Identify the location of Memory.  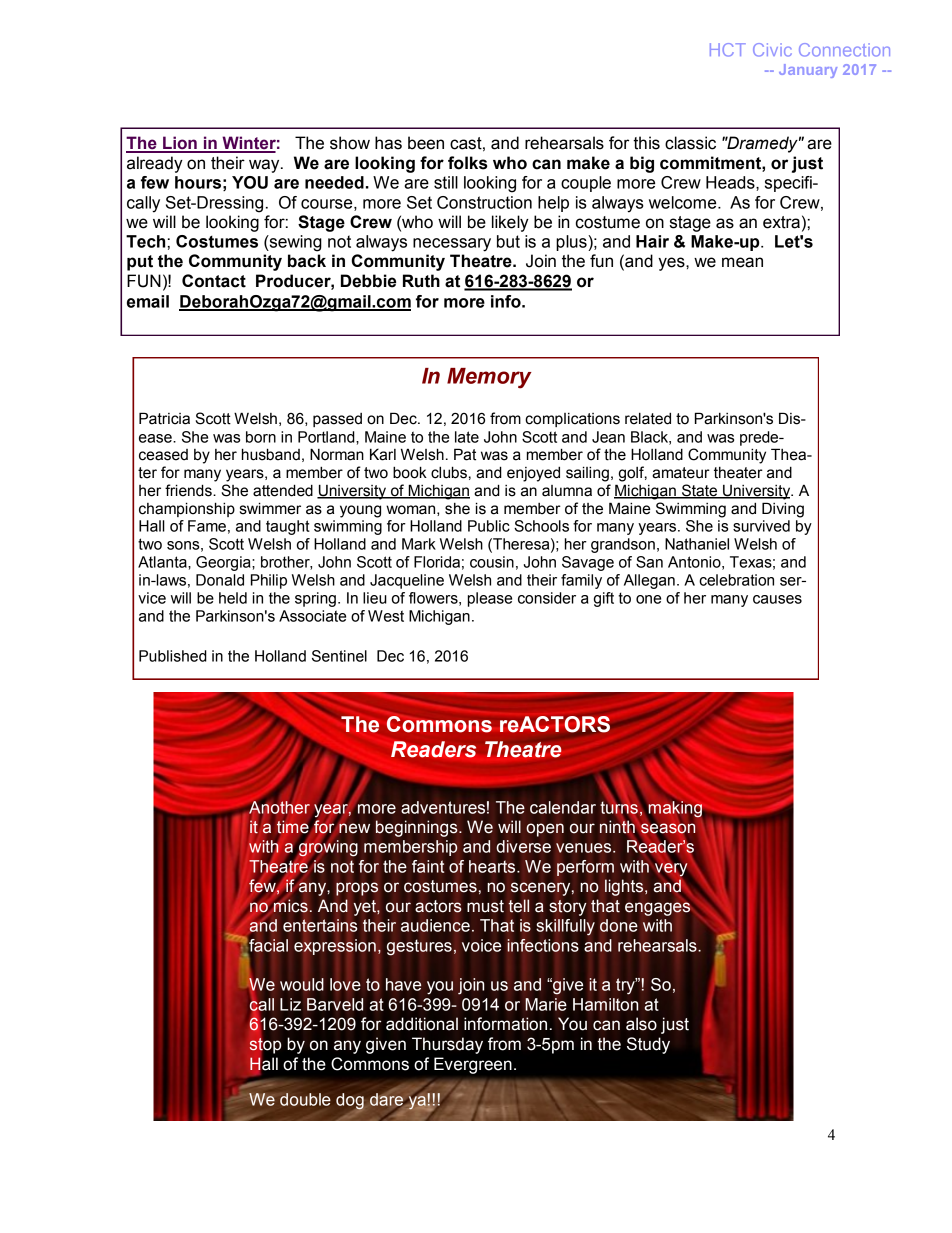
(489, 378).
